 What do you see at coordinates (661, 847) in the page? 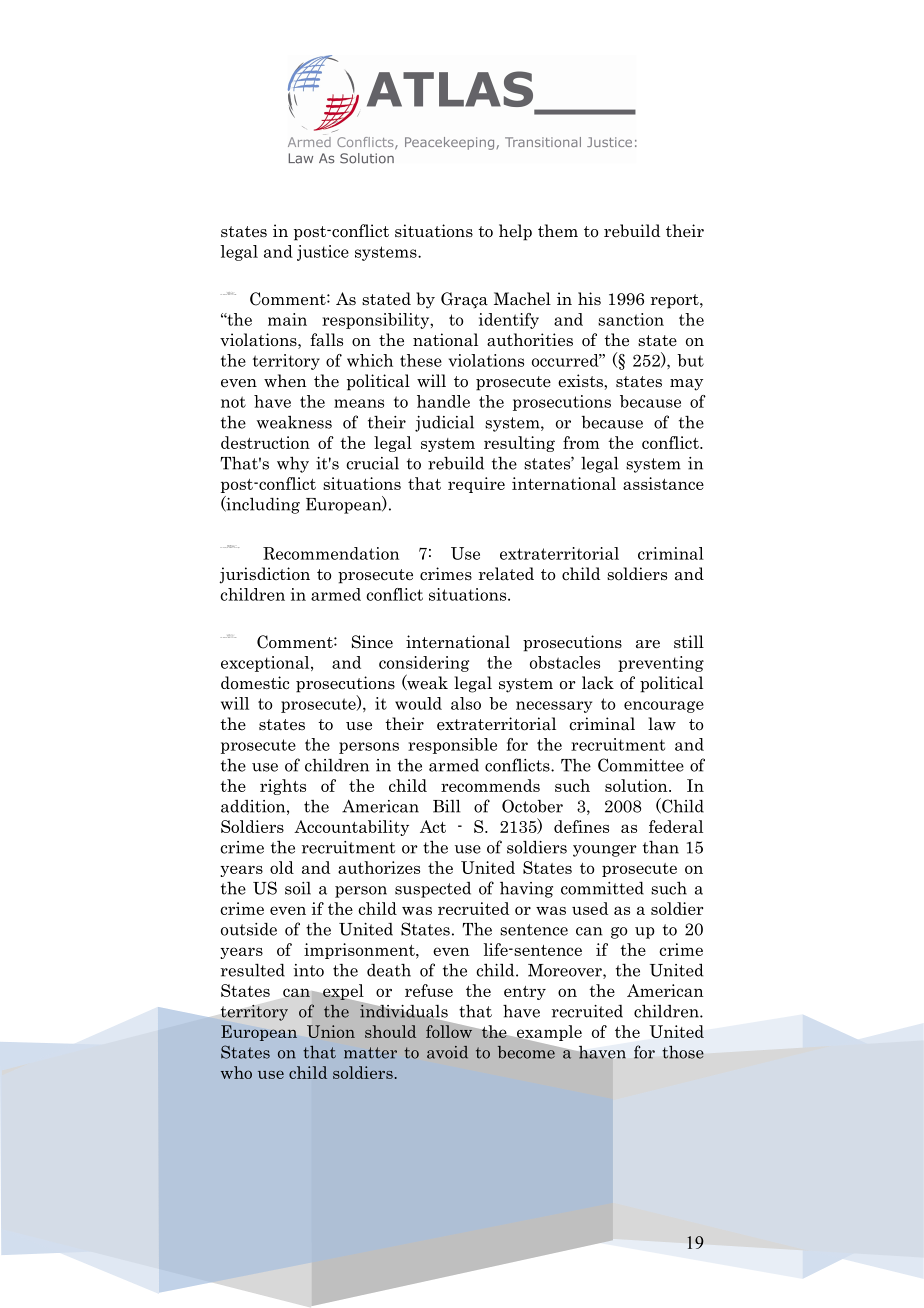
I see `than` at bounding box center [661, 847].
